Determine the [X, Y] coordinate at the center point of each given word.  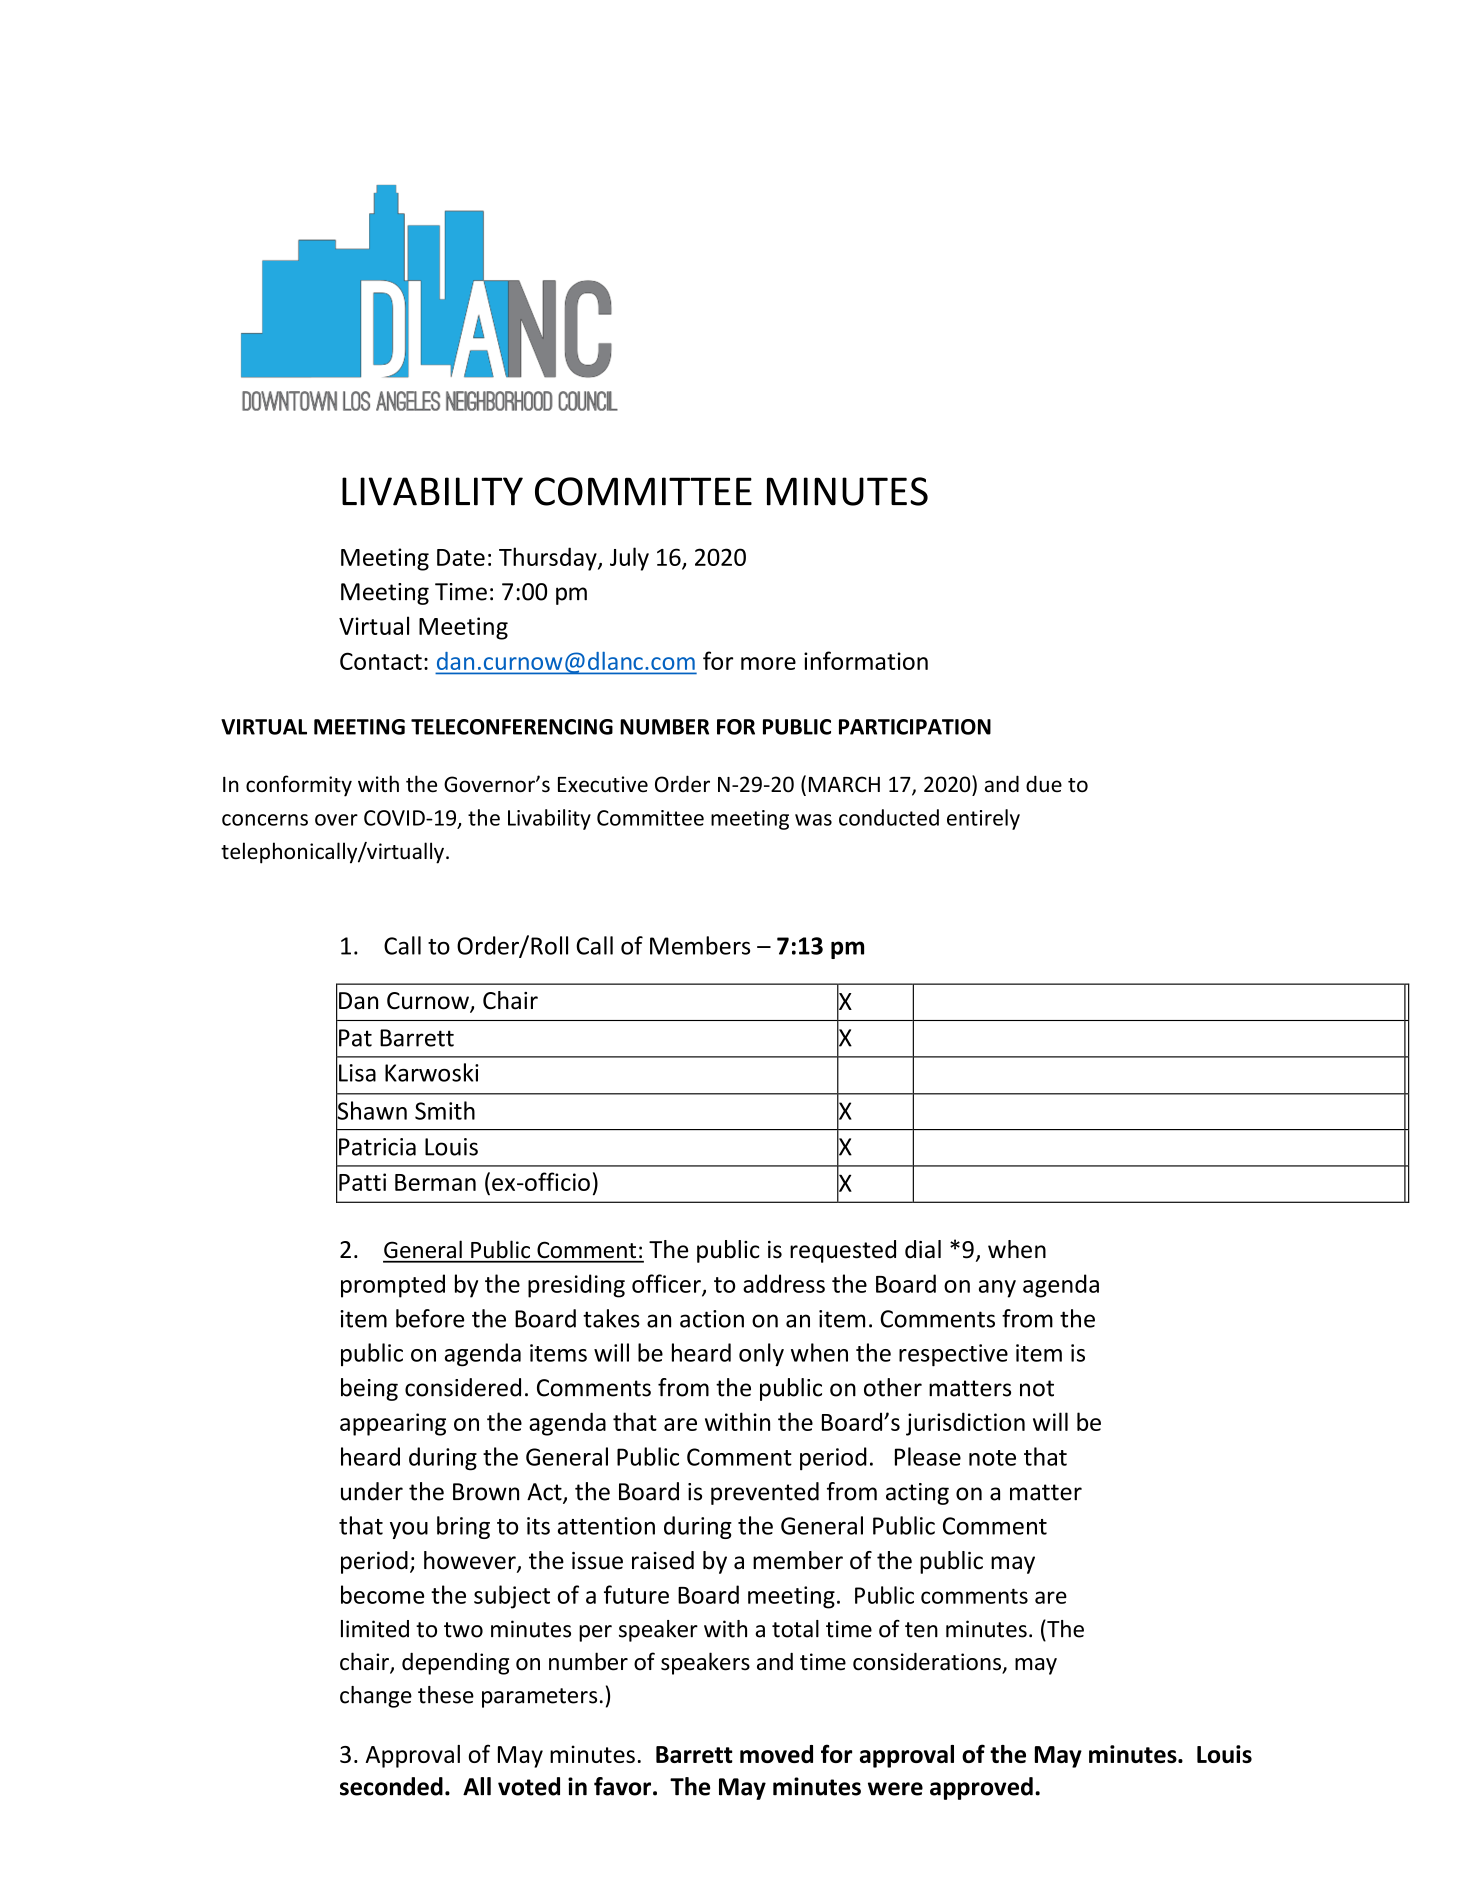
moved [776, 1754]
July [629, 559]
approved [981, 1788]
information [866, 660]
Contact [381, 661]
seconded [391, 1786]
